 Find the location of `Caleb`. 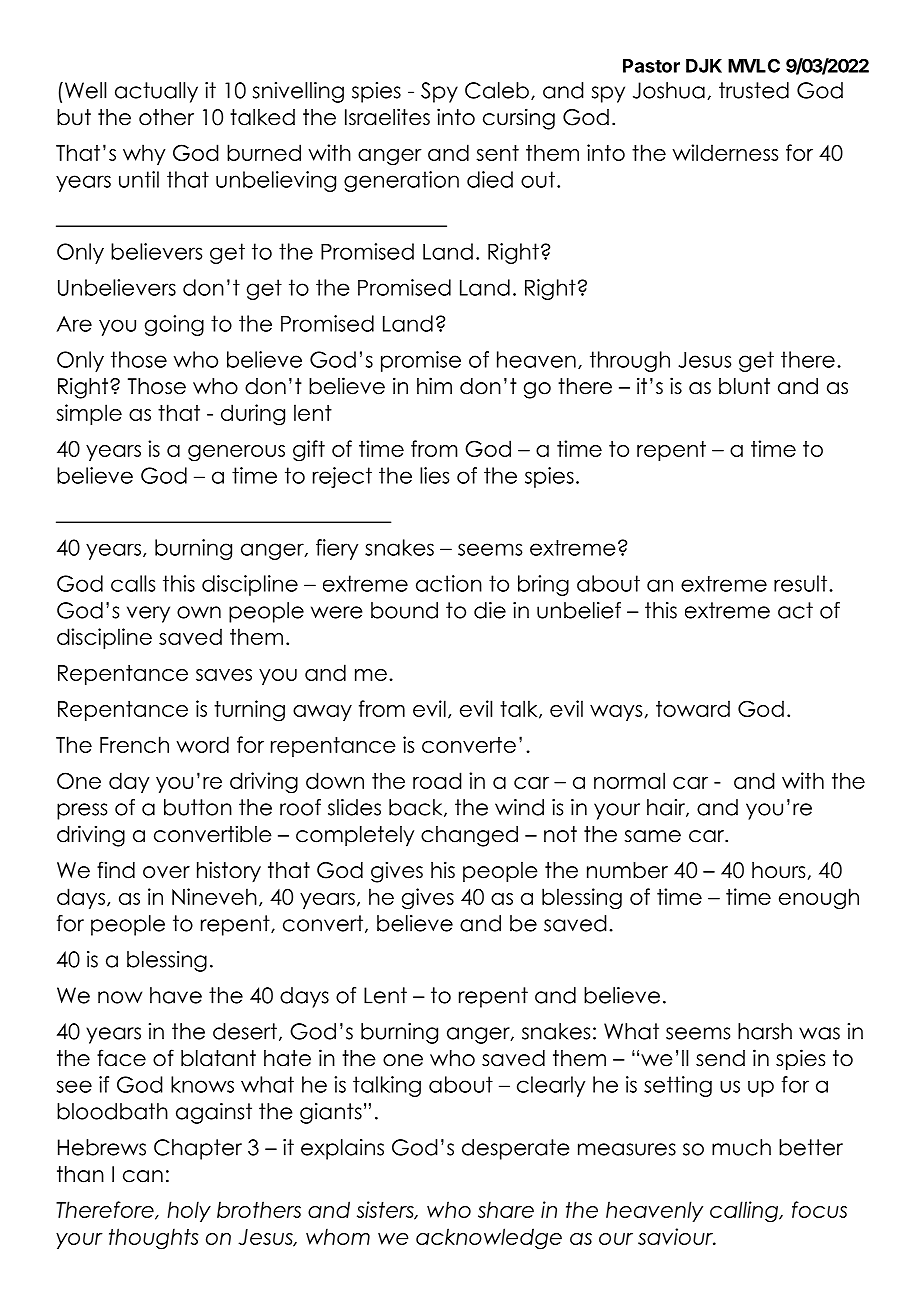

Caleb is located at coordinates (497, 90).
